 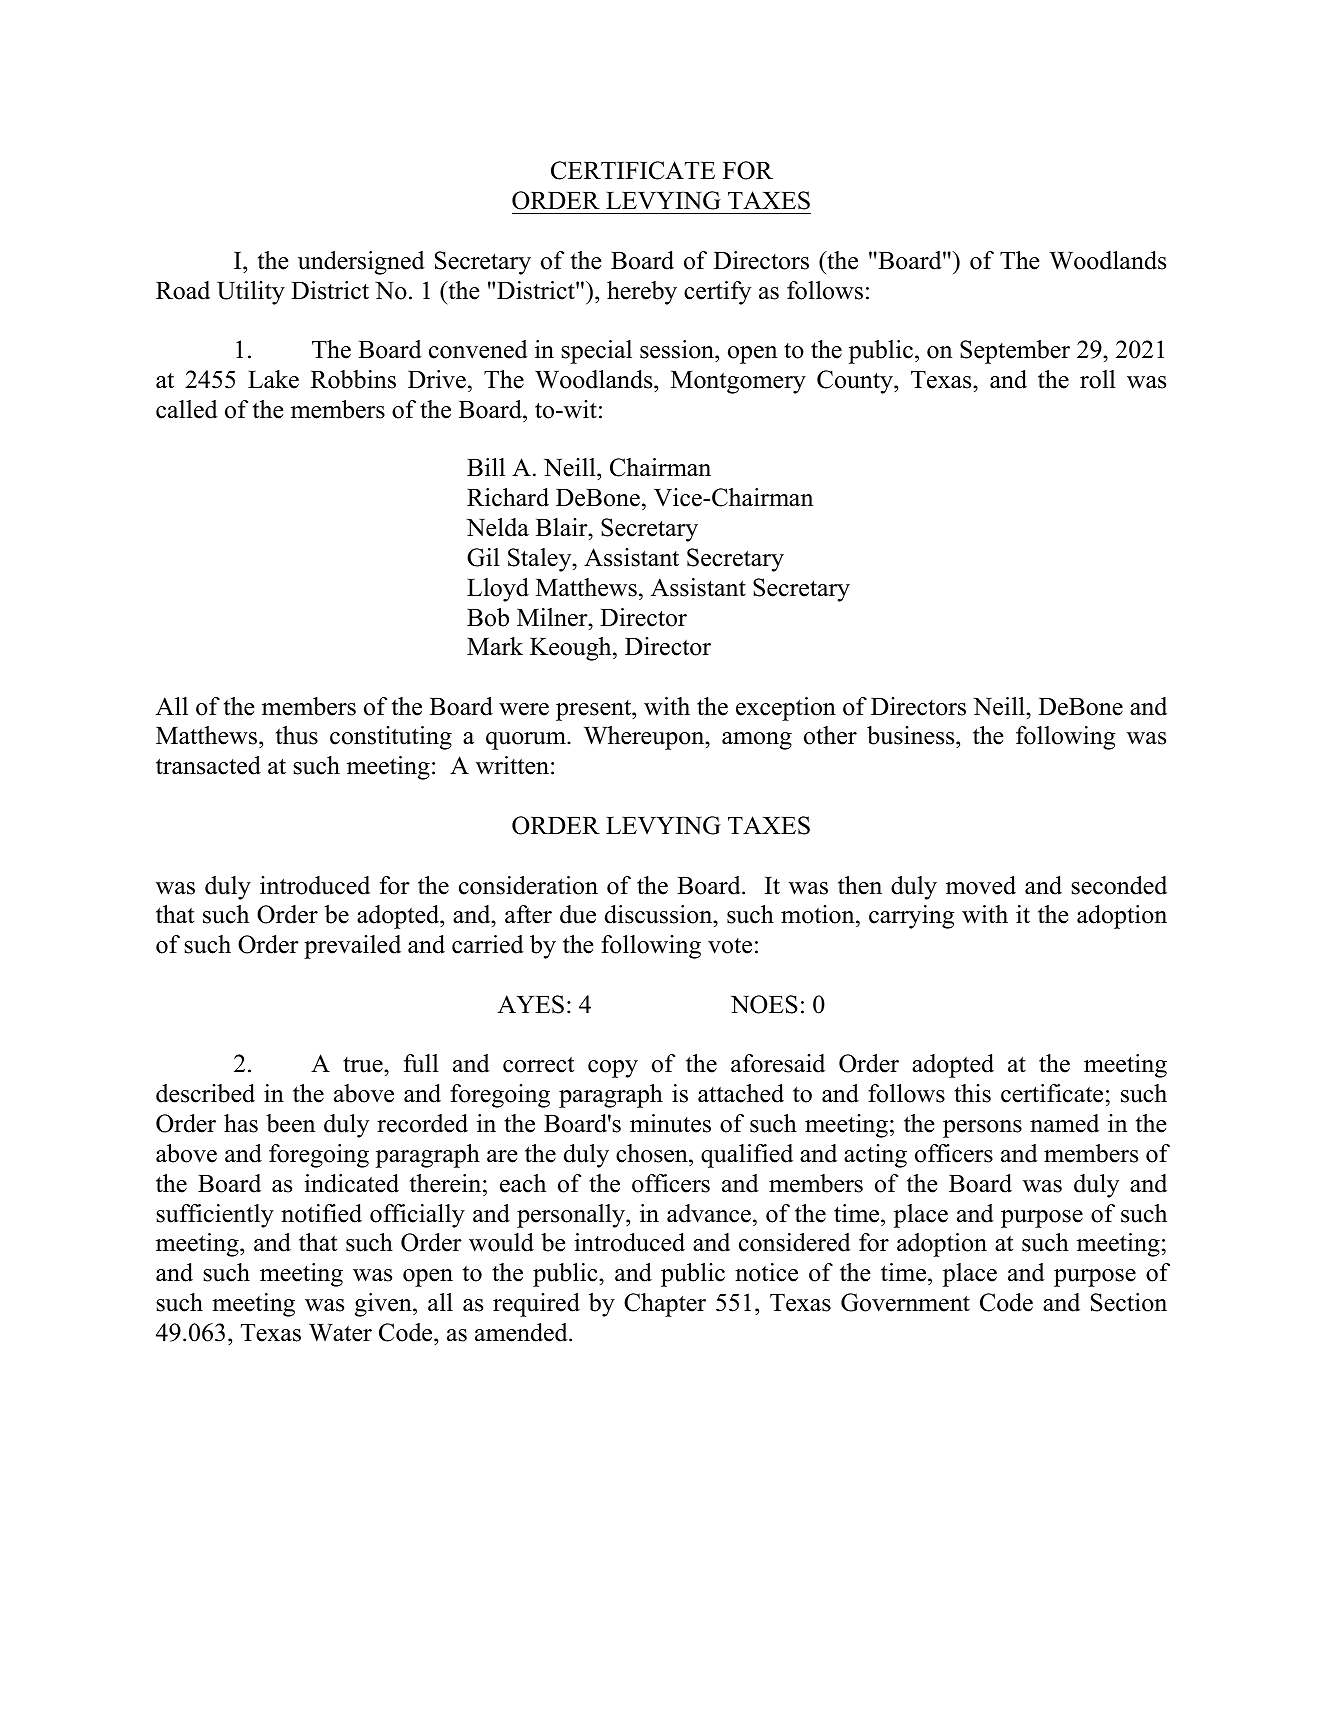 What do you see at coordinates (912, 737) in the screenshot?
I see `business` at bounding box center [912, 737].
